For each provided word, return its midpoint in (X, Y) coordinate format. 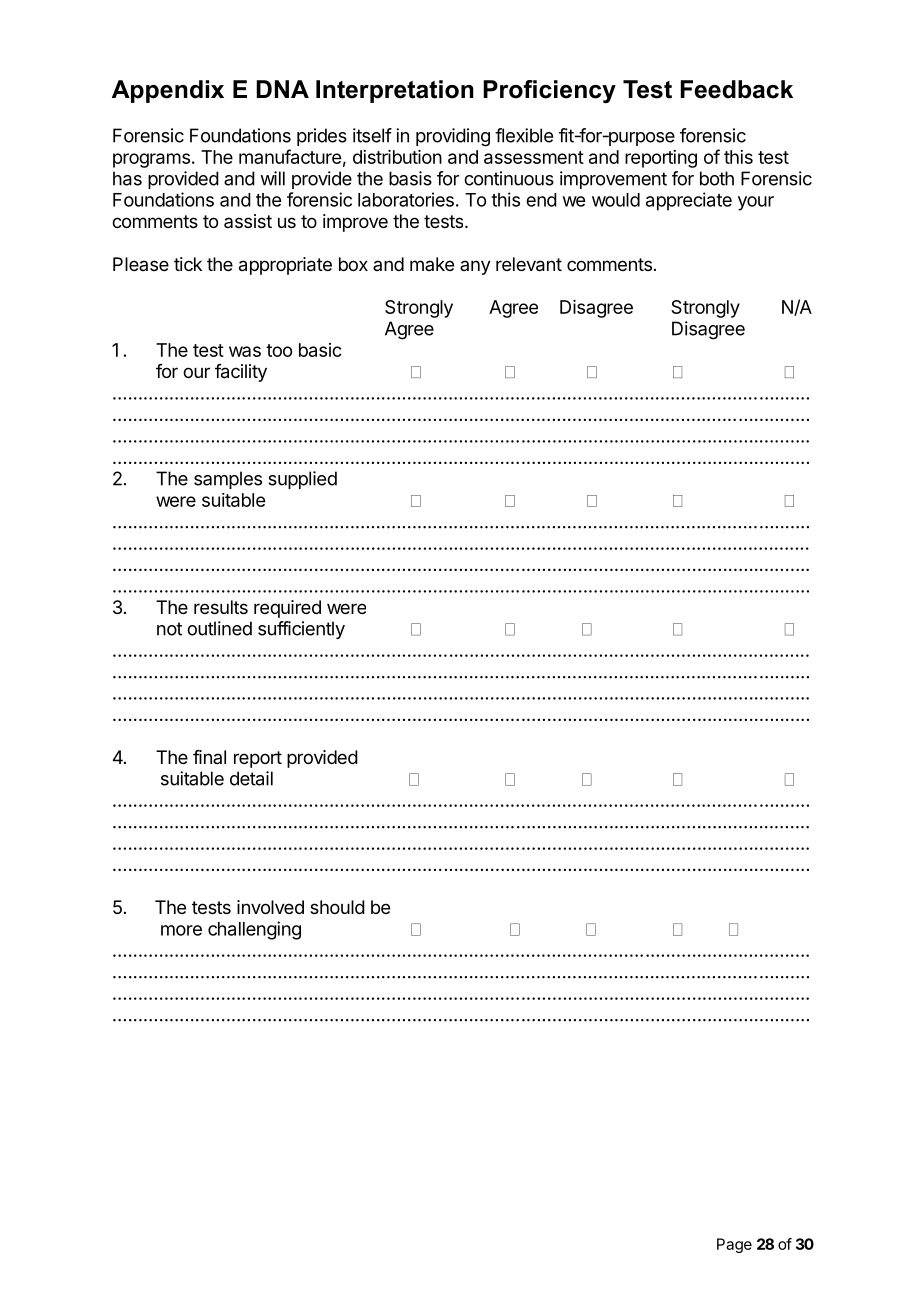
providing (453, 137)
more (181, 930)
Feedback (737, 89)
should (337, 907)
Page (734, 1245)
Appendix (168, 91)
